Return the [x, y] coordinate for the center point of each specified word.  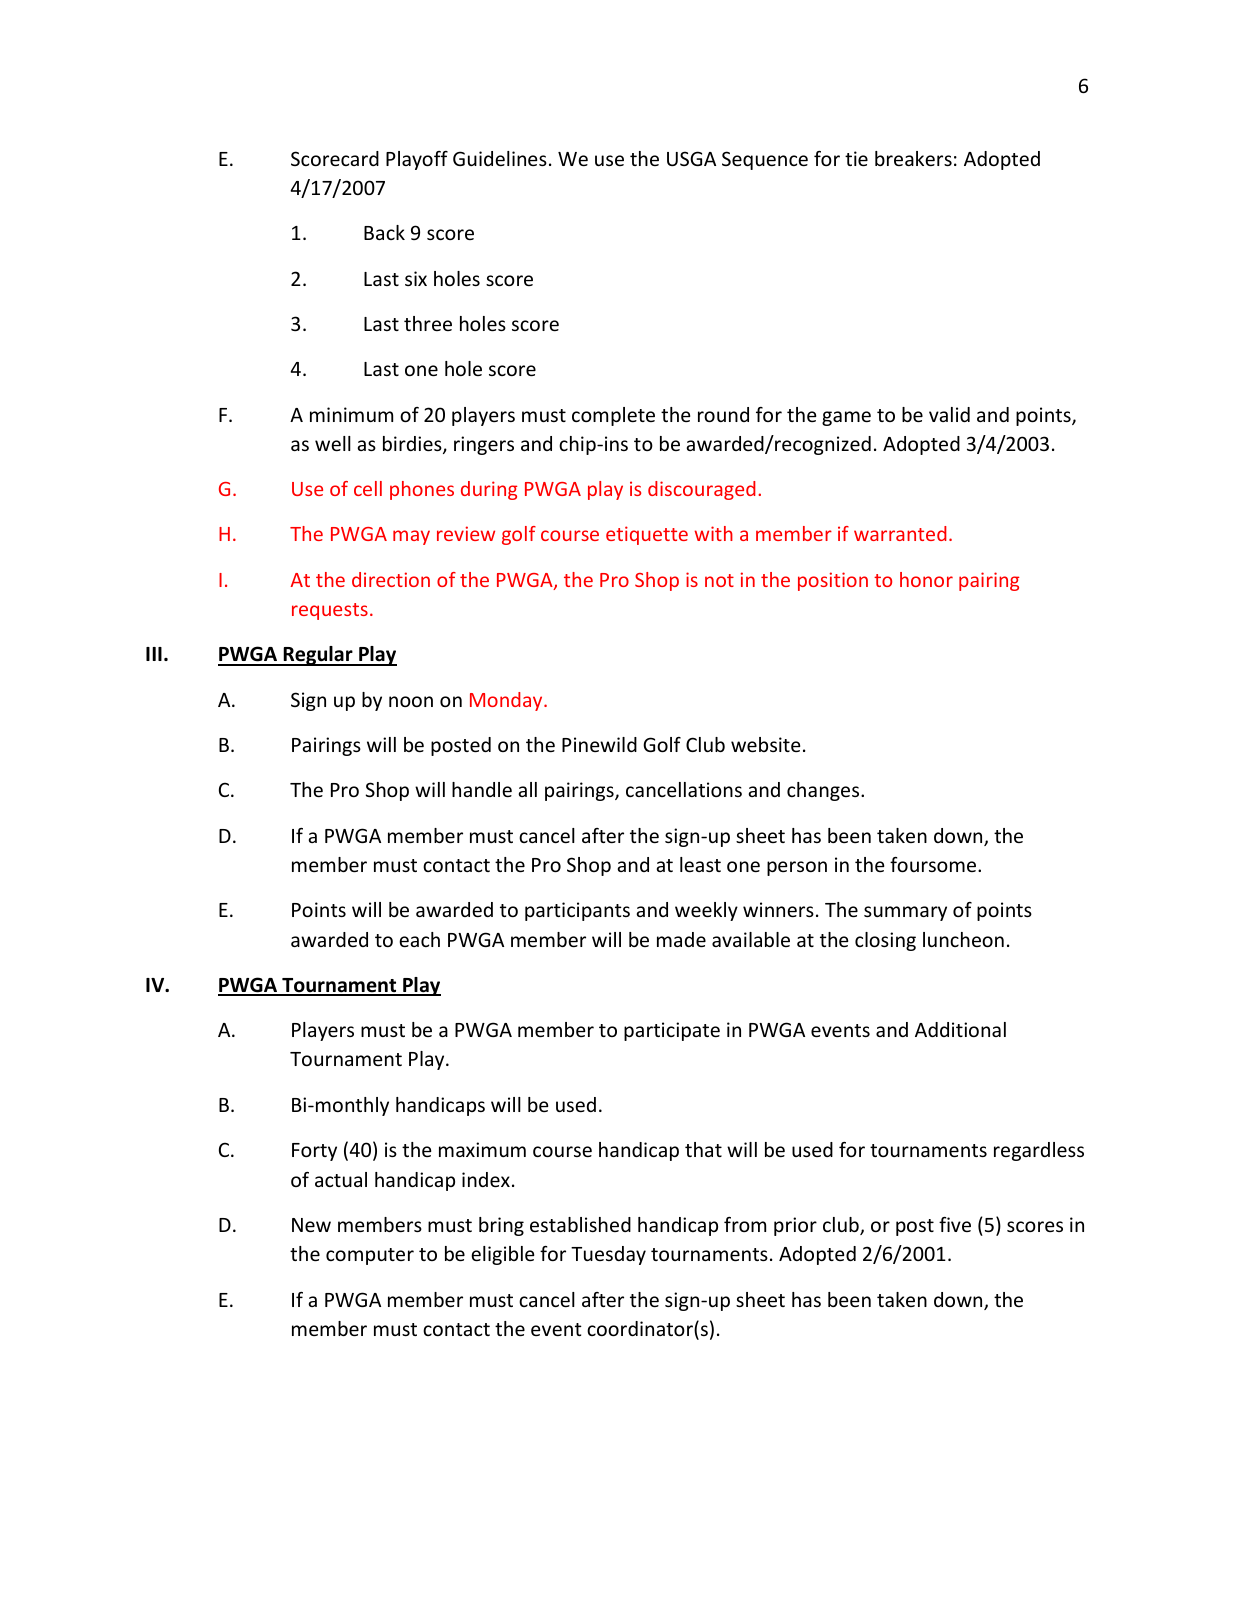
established [580, 1224]
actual [341, 1179]
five [955, 1224]
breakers [913, 158]
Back [384, 232]
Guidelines [500, 158]
